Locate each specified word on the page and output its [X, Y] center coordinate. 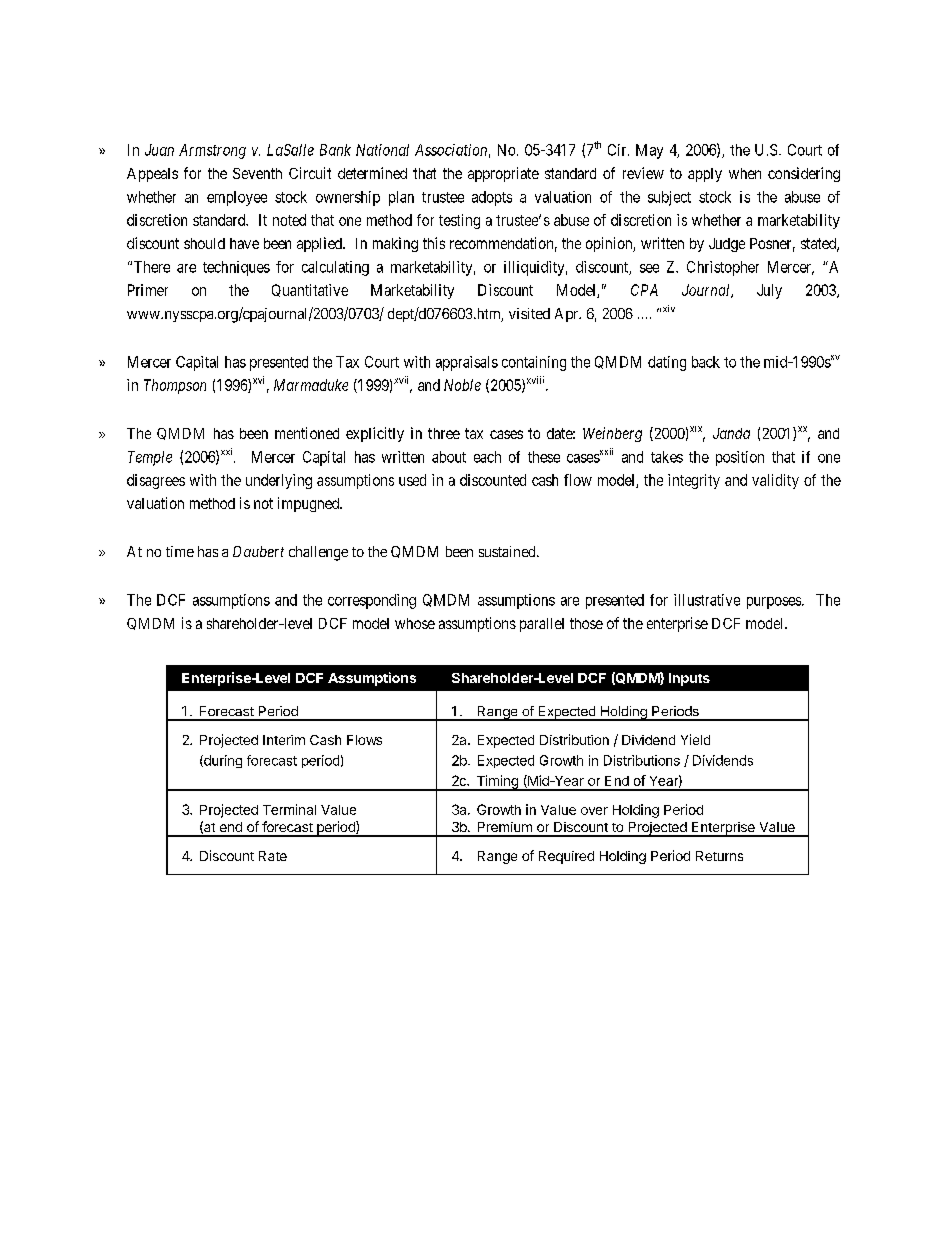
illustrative [707, 600]
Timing [497, 783]
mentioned [307, 433]
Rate [273, 856]
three [444, 433]
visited [529, 313]
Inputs [689, 679]
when [745, 173]
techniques [236, 268]
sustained [508, 551]
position [740, 458]
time [180, 551]
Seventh [257, 173]
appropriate [503, 174]
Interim [284, 740]
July [769, 291]
